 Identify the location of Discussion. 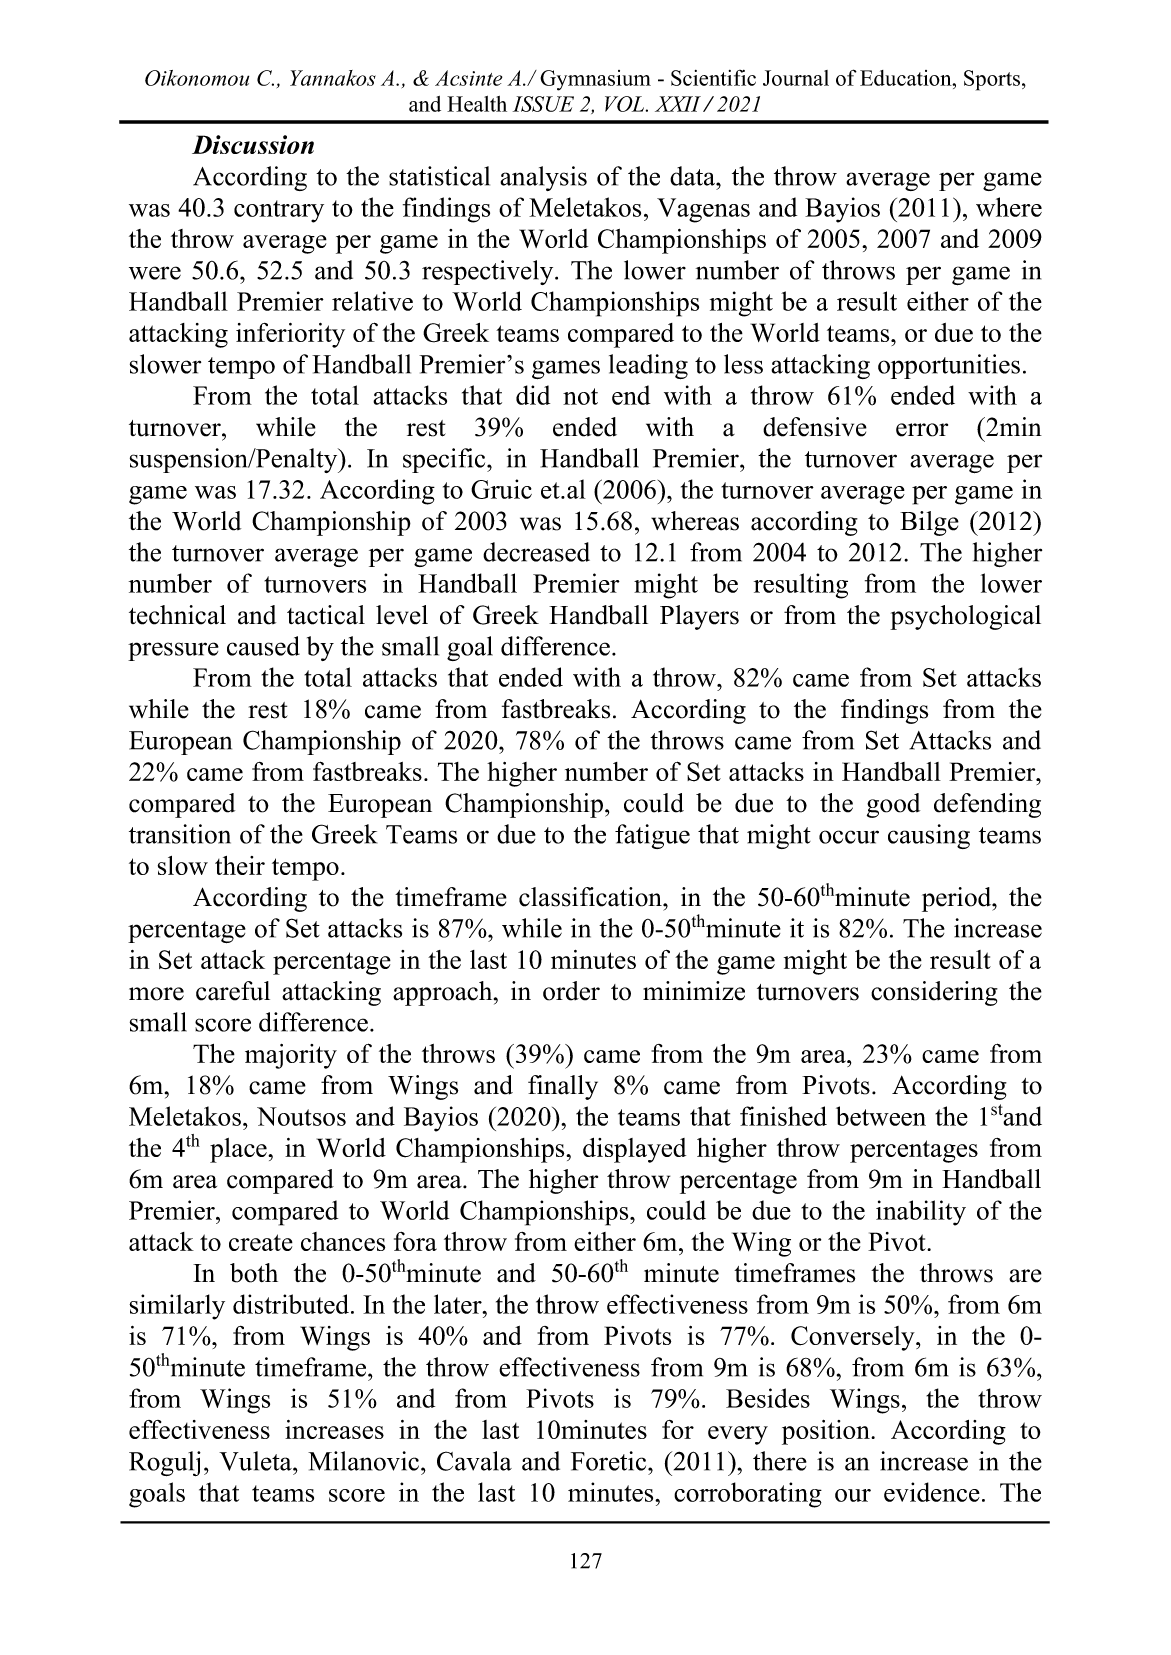
(253, 144).
